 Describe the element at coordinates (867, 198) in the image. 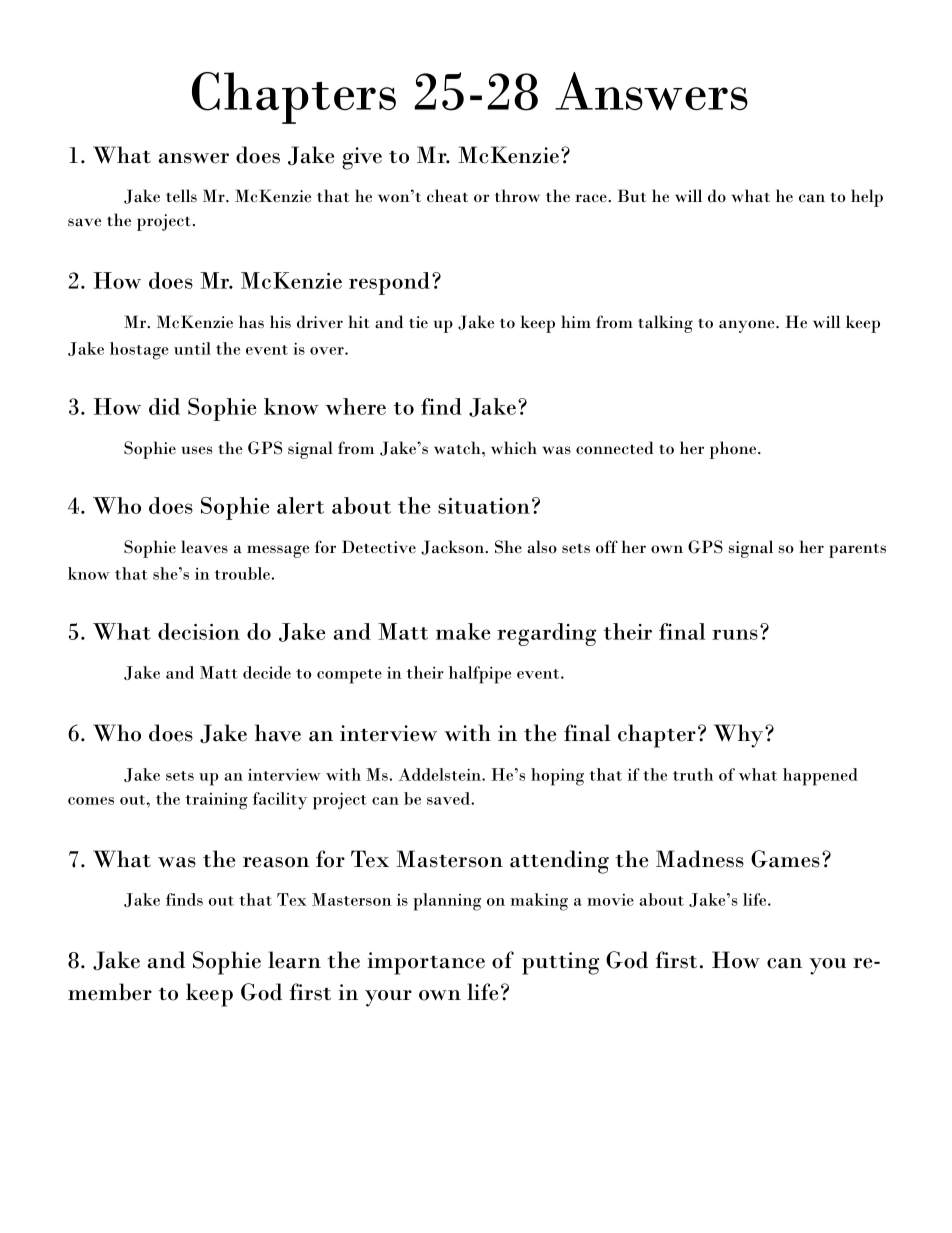

I see `help` at that location.
